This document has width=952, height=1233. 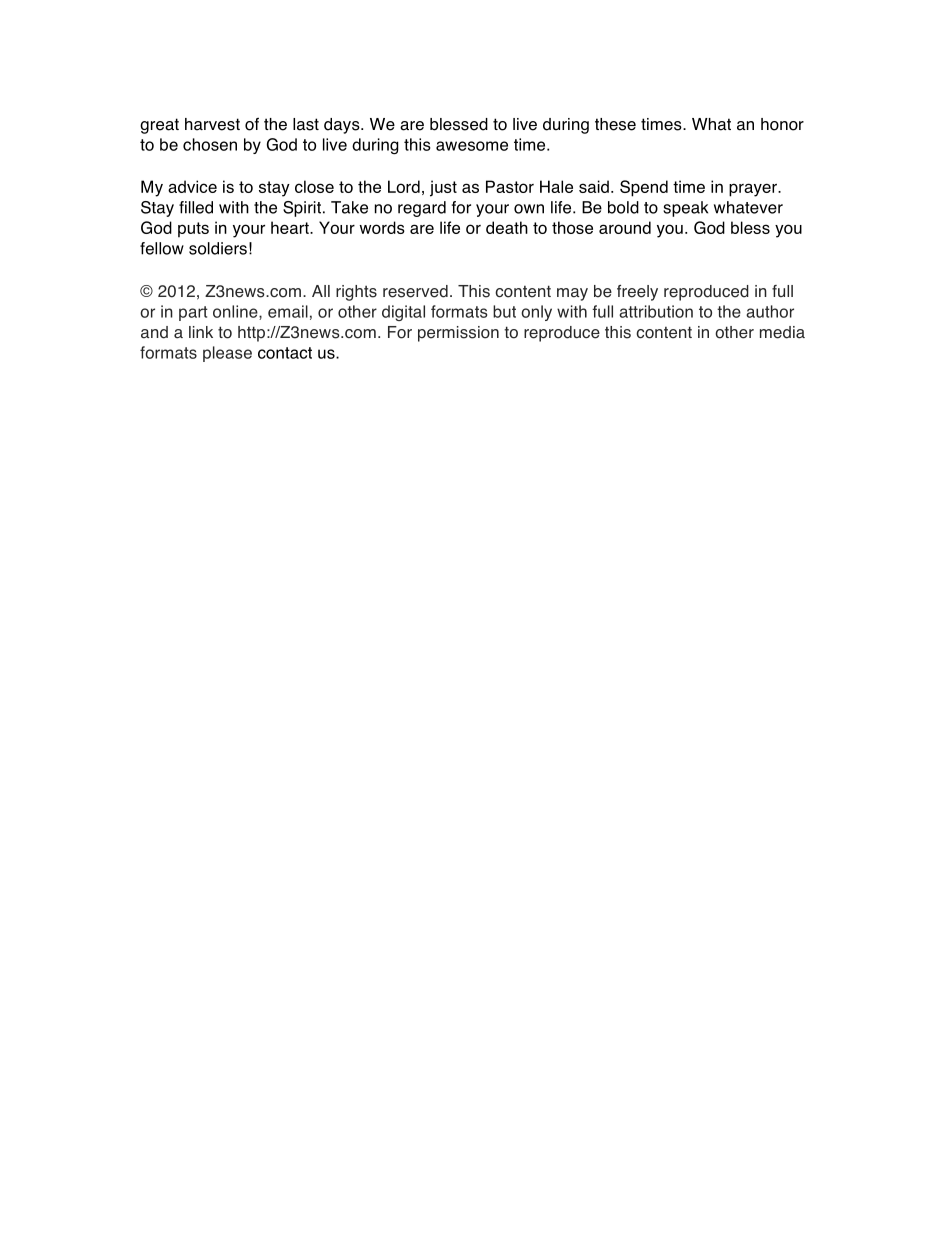 I want to click on prayer, so click(x=754, y=190).
